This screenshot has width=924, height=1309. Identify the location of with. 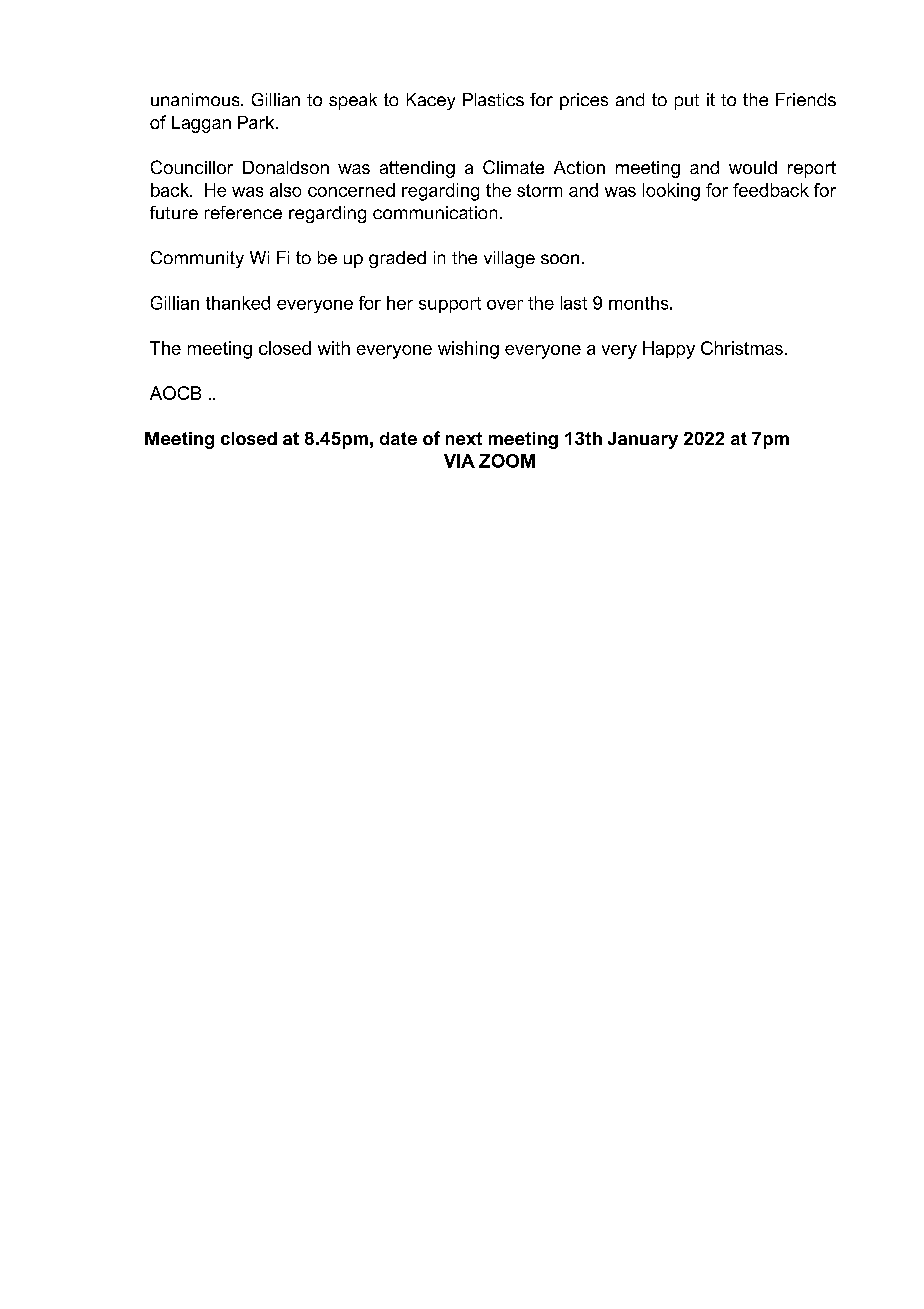
(334, 348).
